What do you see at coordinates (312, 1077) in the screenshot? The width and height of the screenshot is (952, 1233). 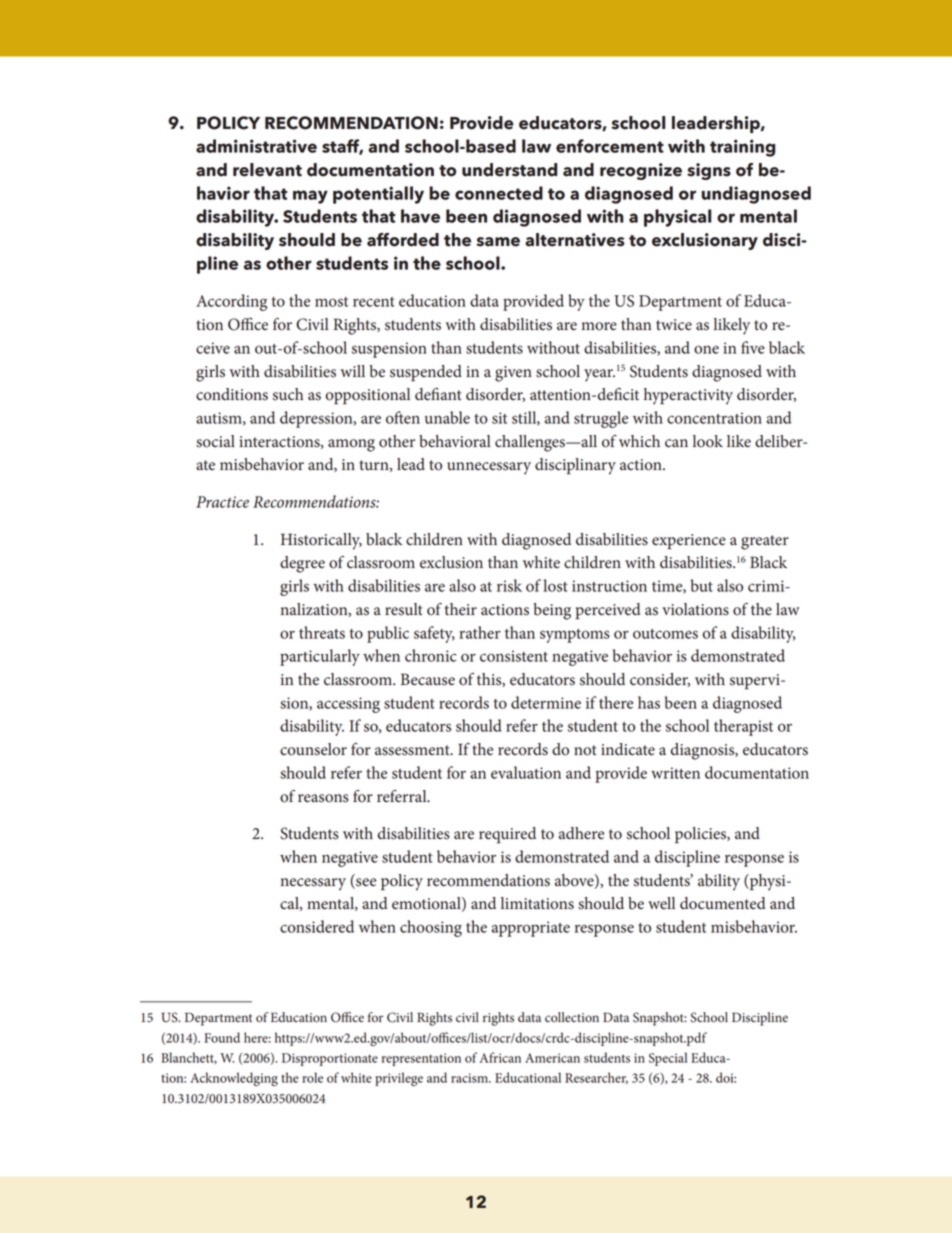 I see `role` at bounding box center [312, 1077].
